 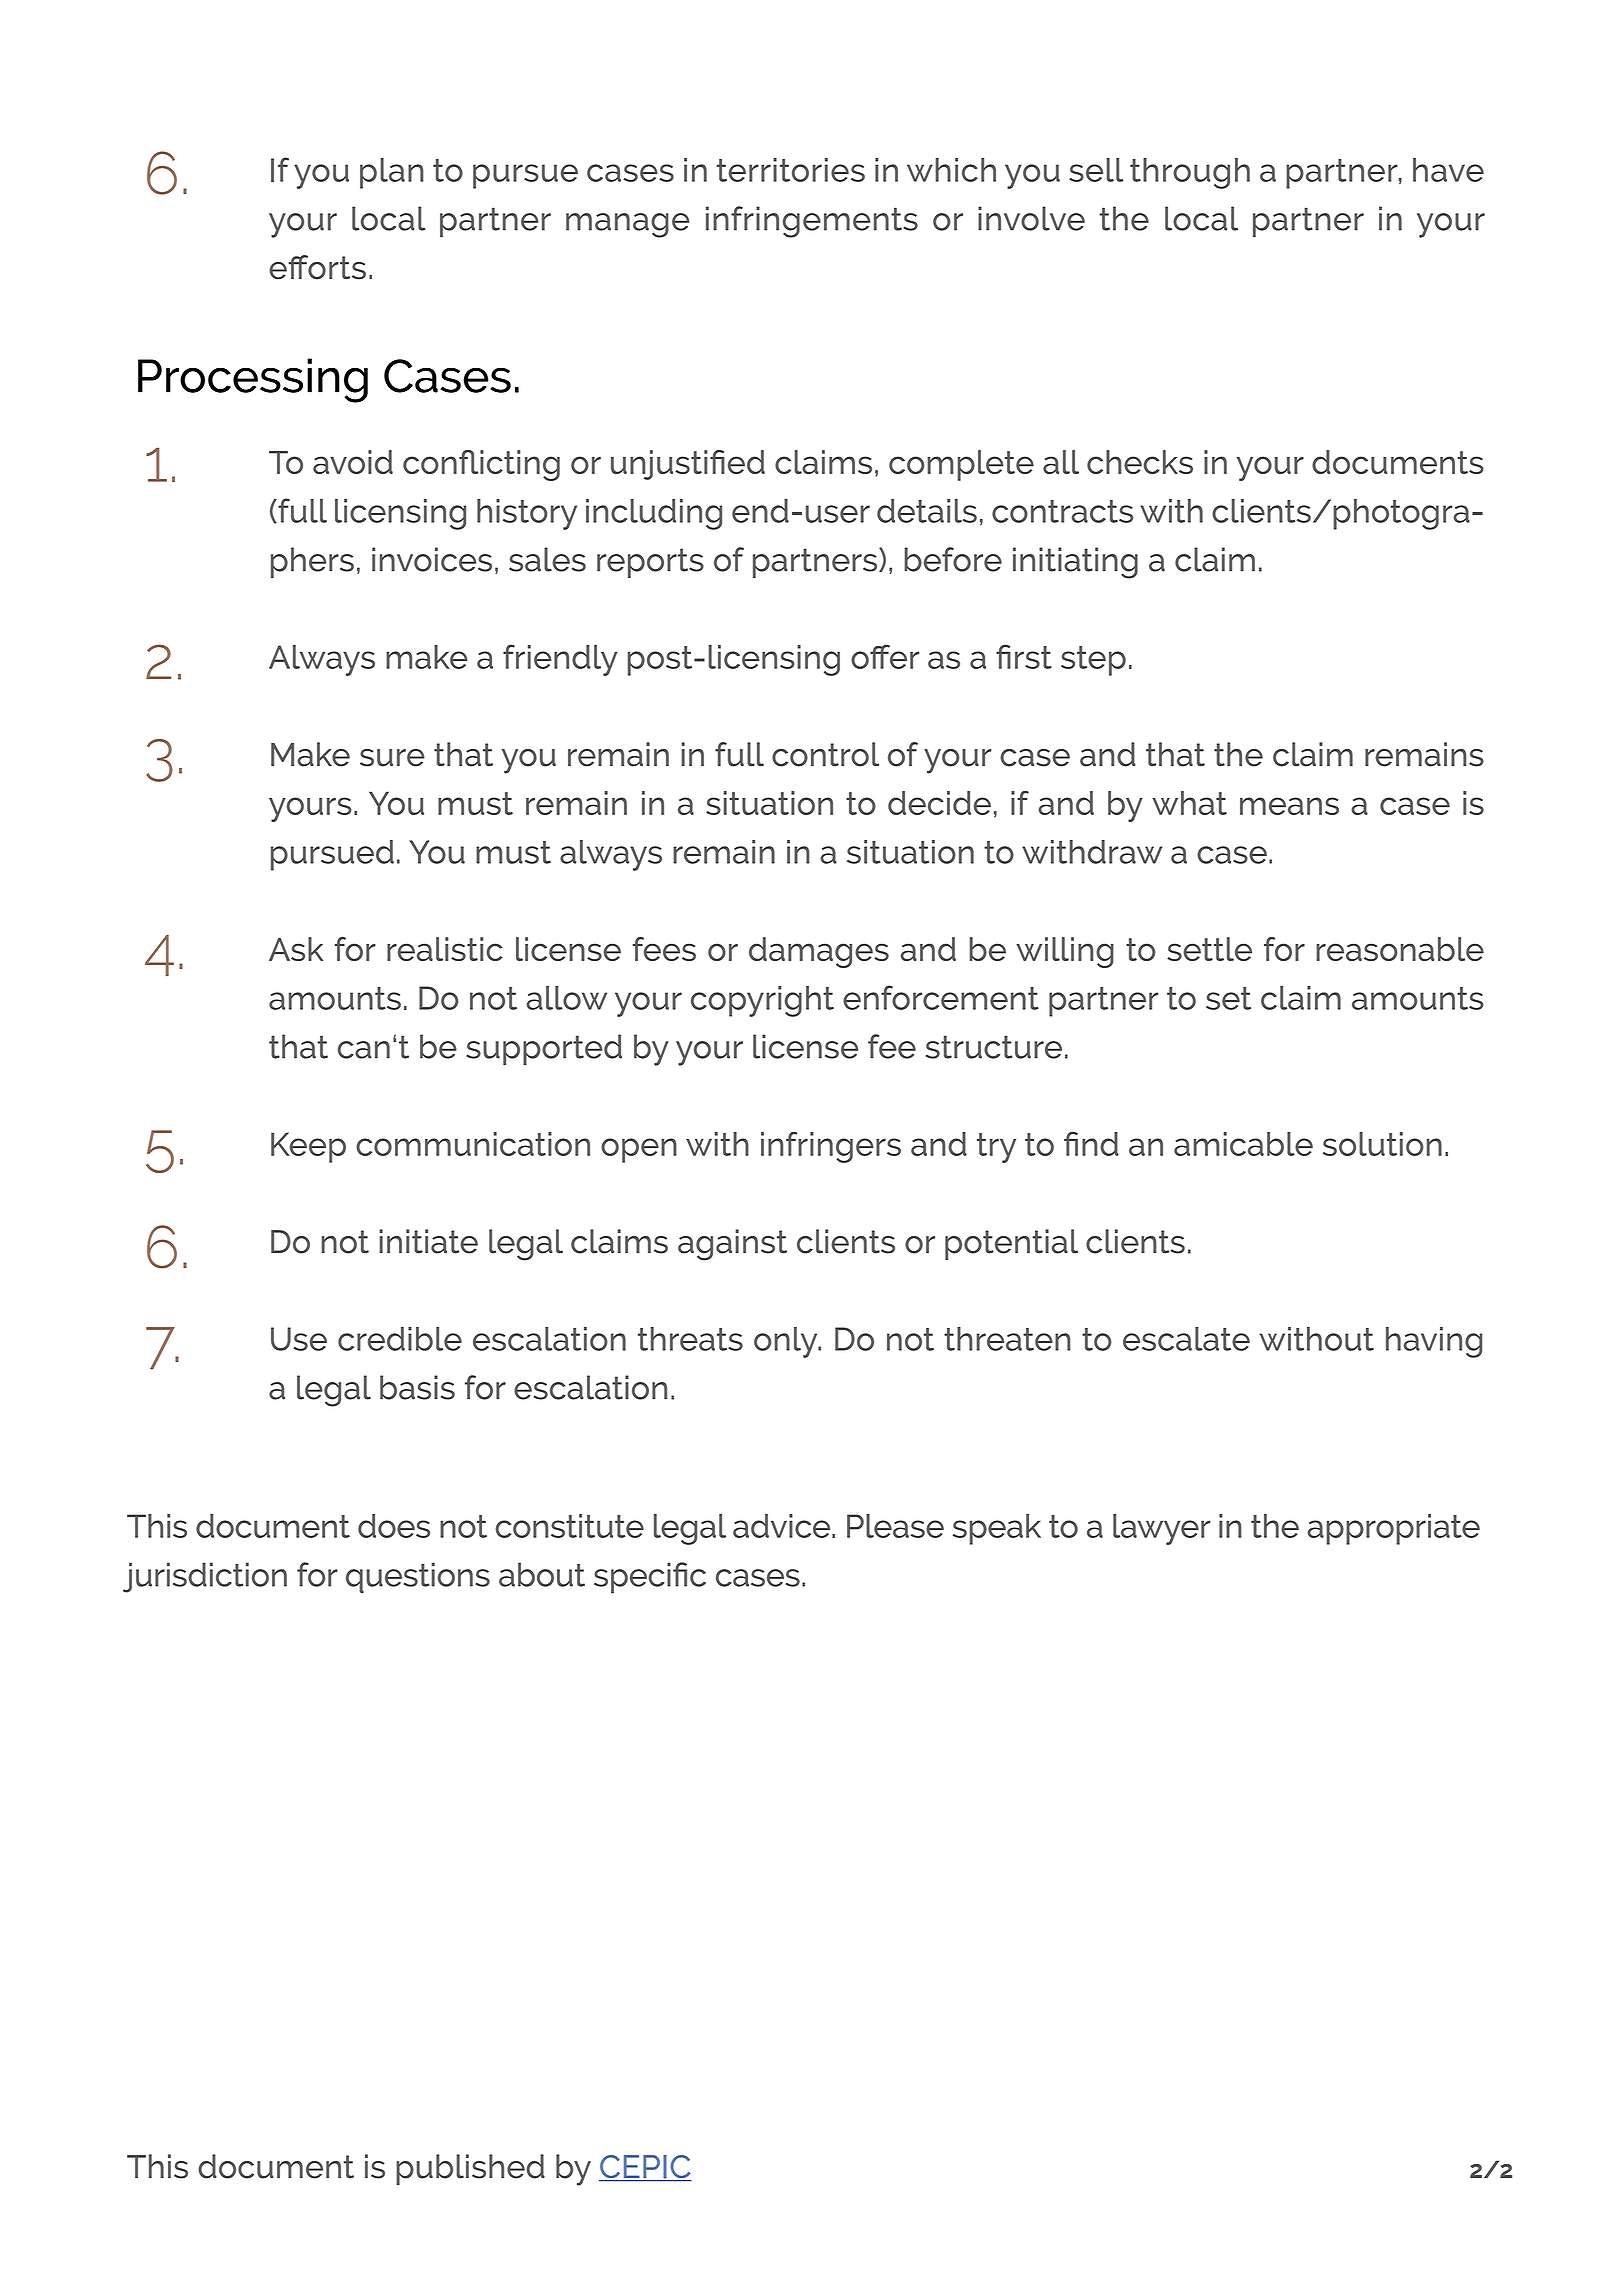 I want to click on lawyer, so click(x=1162, y=1529).
